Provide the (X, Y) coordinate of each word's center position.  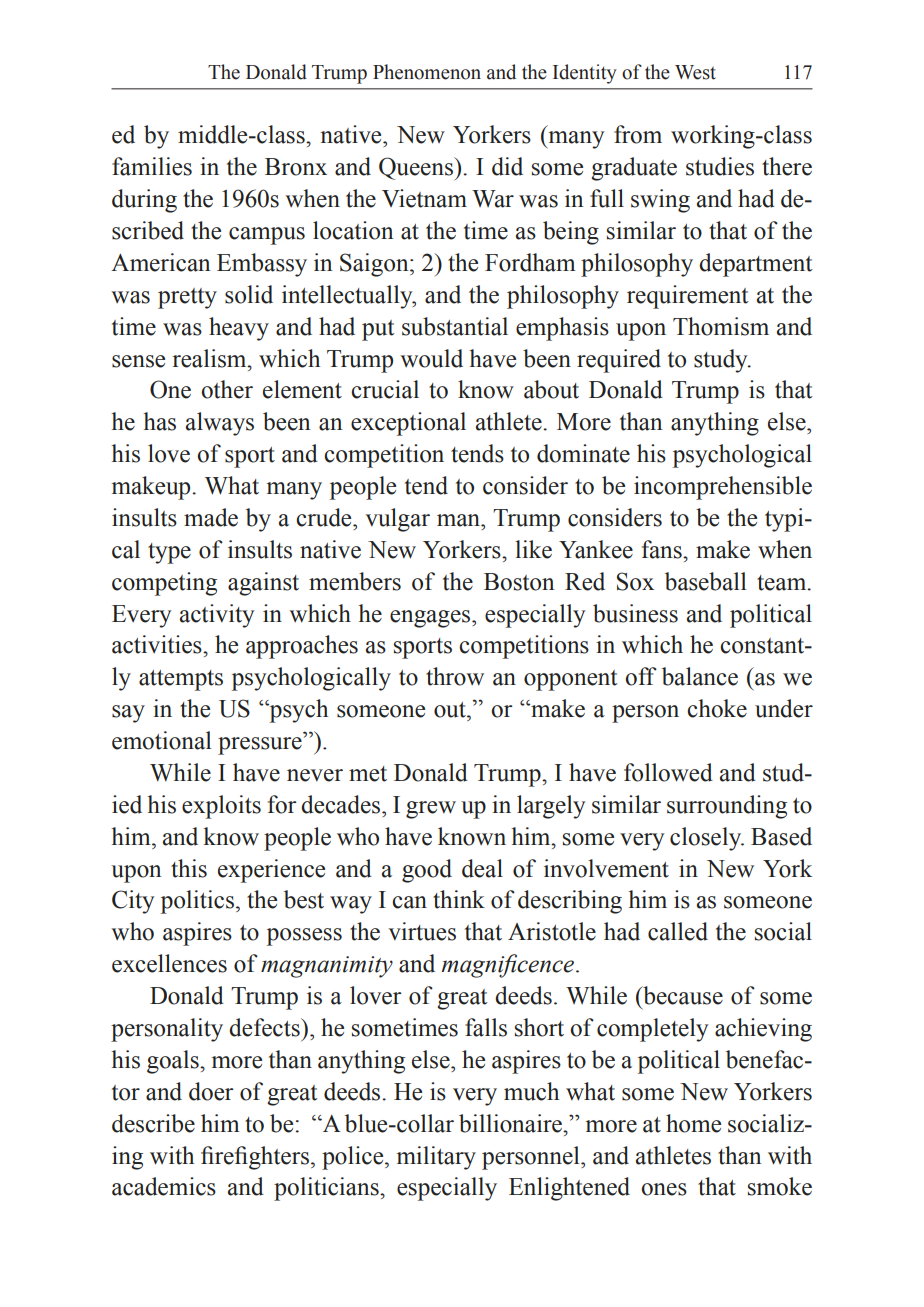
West (695, 72)
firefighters (255, 1158)
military (436, 1158)
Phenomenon (427, 72)
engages (431, 619)
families (152, 166)
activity (217, 616)
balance (700, 676)
